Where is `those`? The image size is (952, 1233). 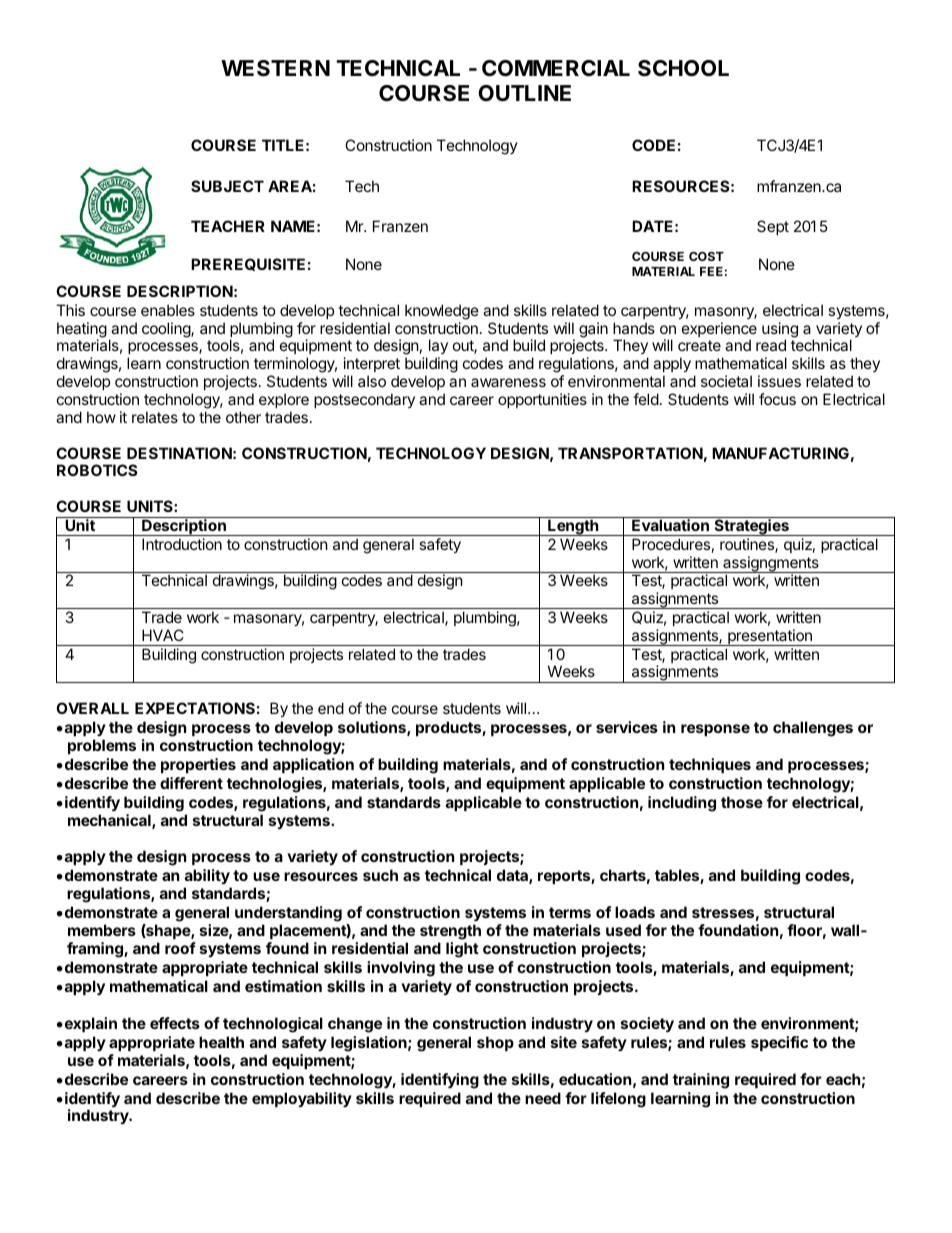
those is located at coordinates (742, 802).
